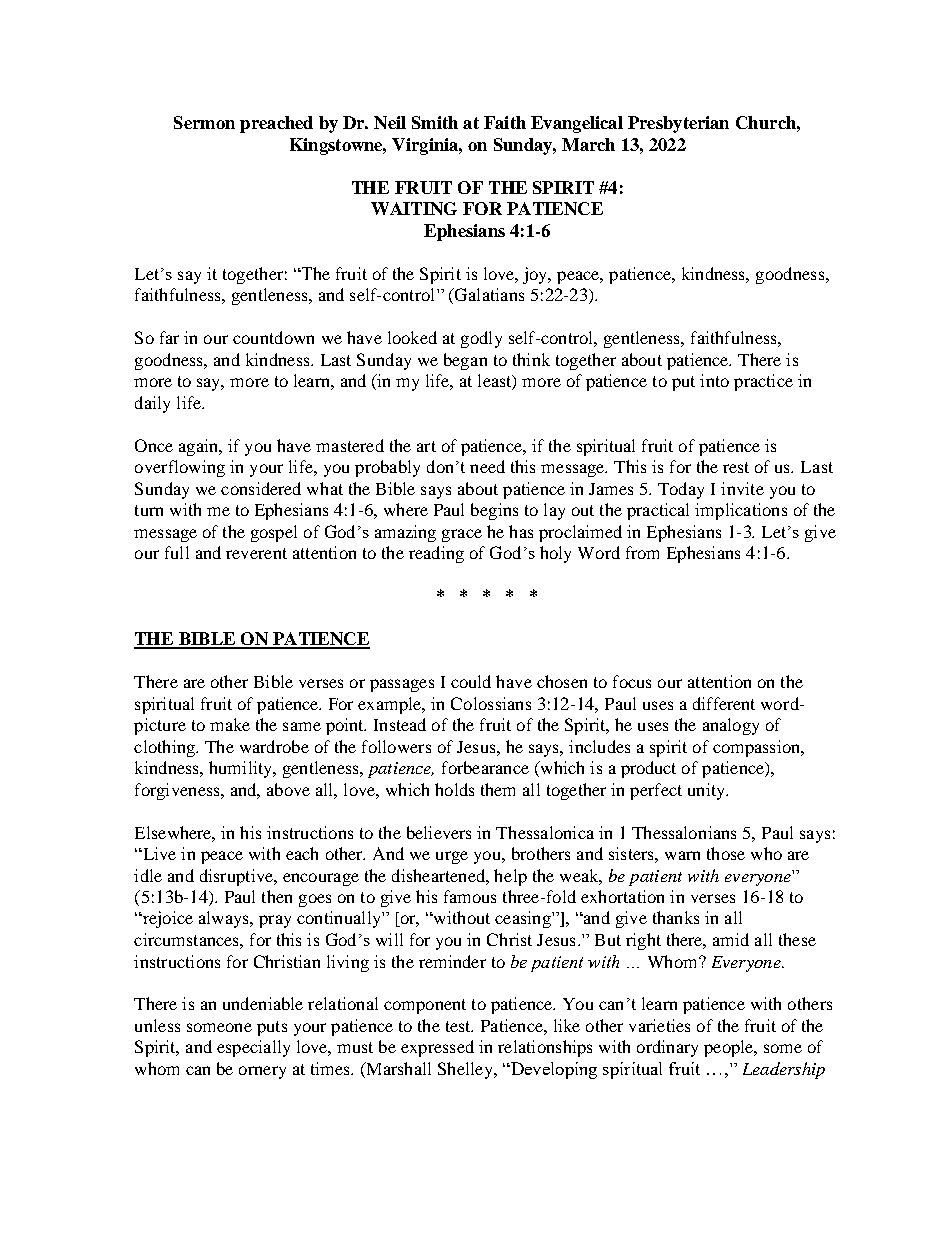 This screenshot has height=1233, width=952. What do you see at coordinates (736, 467) in the screenshot?
I see `rest` at bounding box center [736, 467].
